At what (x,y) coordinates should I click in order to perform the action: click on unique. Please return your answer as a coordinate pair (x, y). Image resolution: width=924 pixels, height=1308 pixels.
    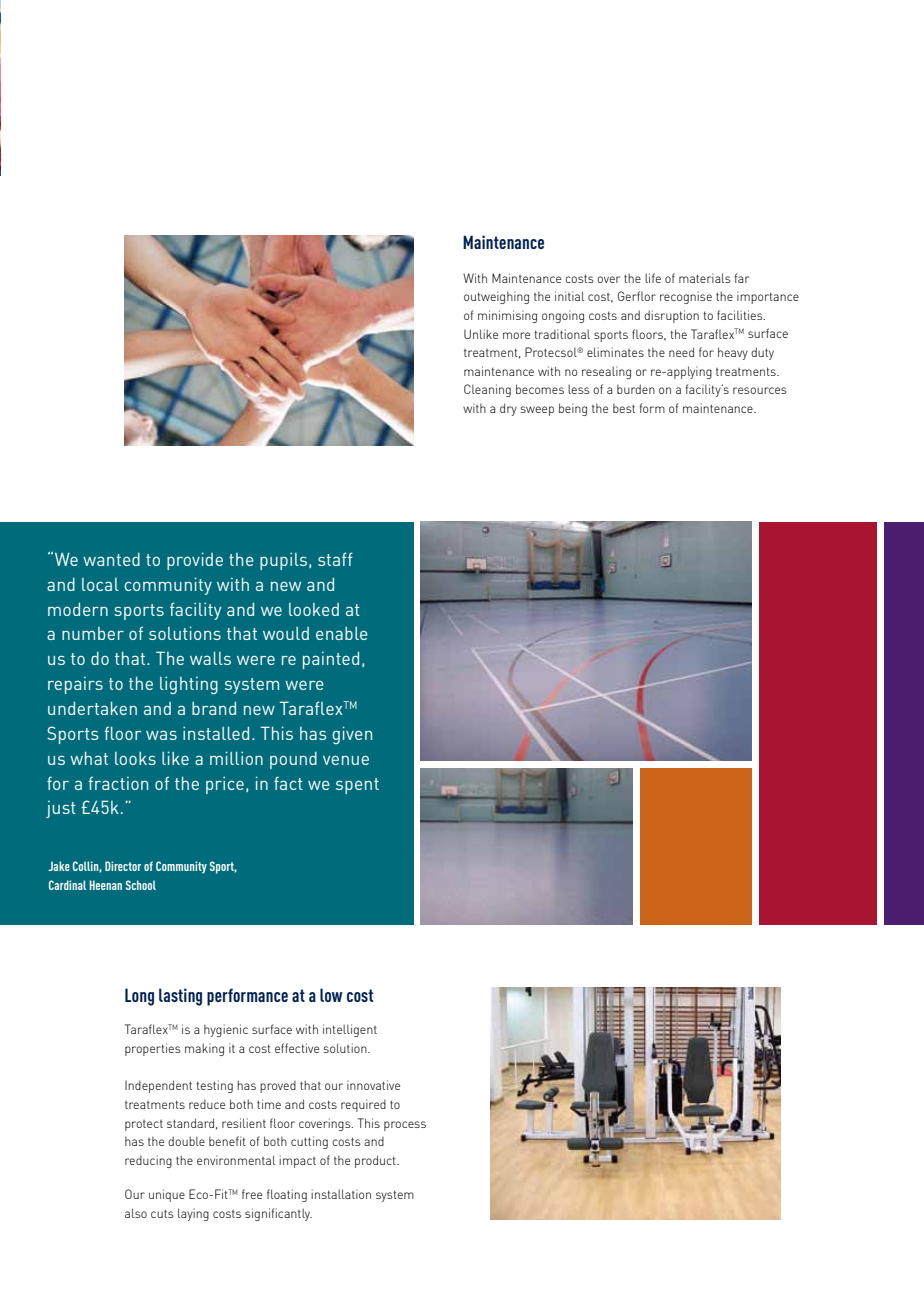
    Looking at the image, I should click on (167, 1195).
